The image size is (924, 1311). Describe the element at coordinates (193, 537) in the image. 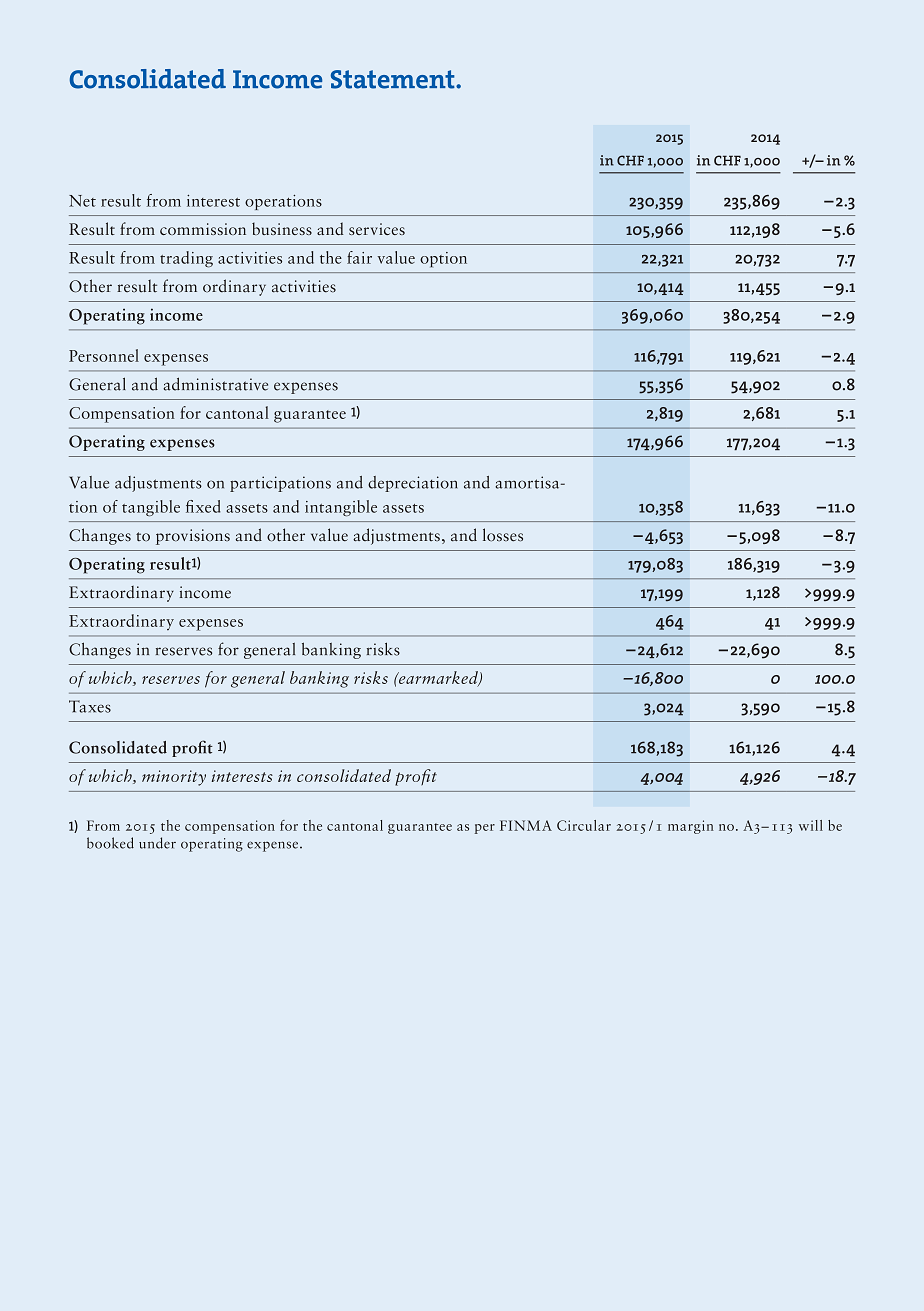

I see `provisions` at that location.
